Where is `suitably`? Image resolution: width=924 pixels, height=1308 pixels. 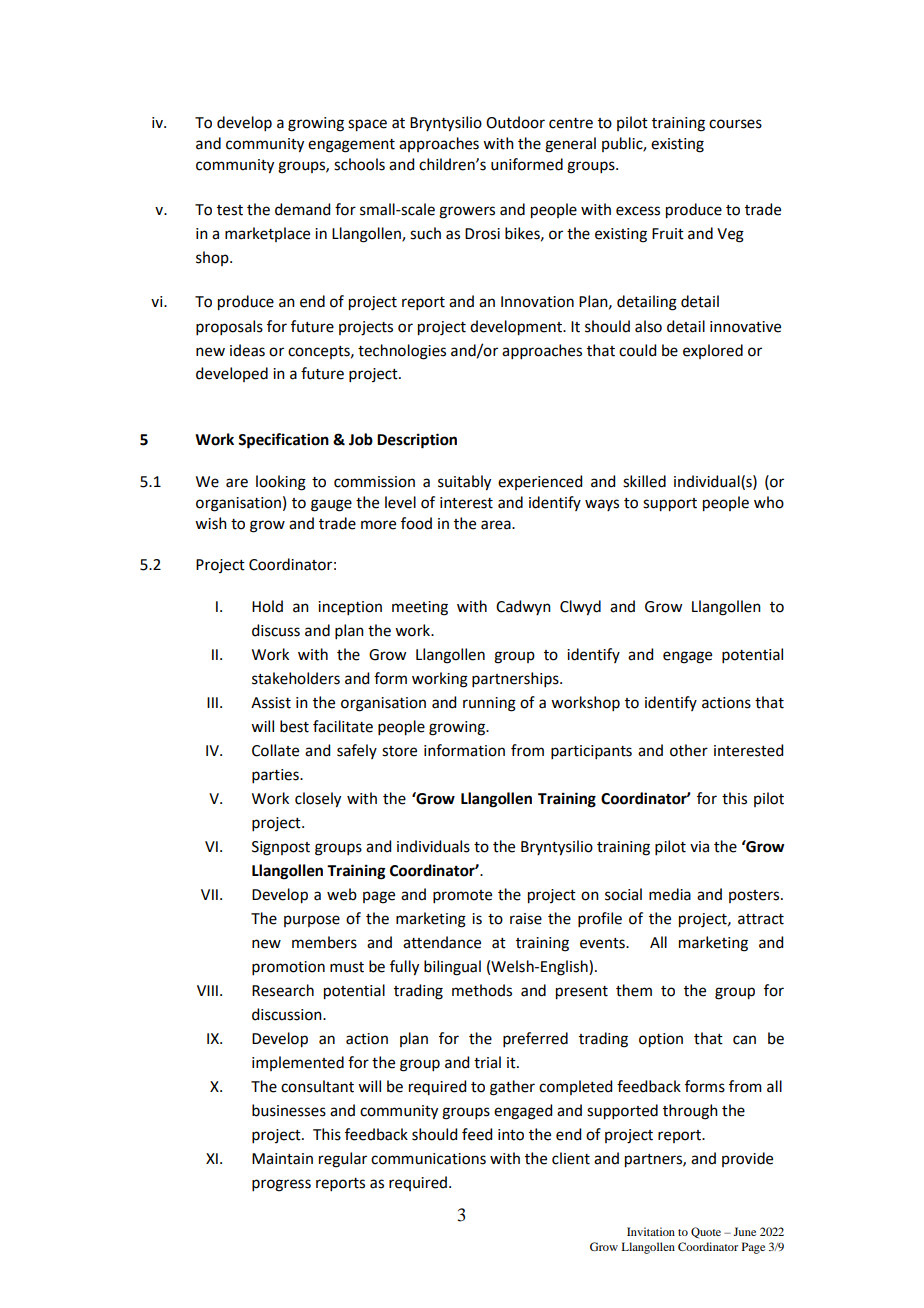
suitably is located at coordinates (464, 483).
